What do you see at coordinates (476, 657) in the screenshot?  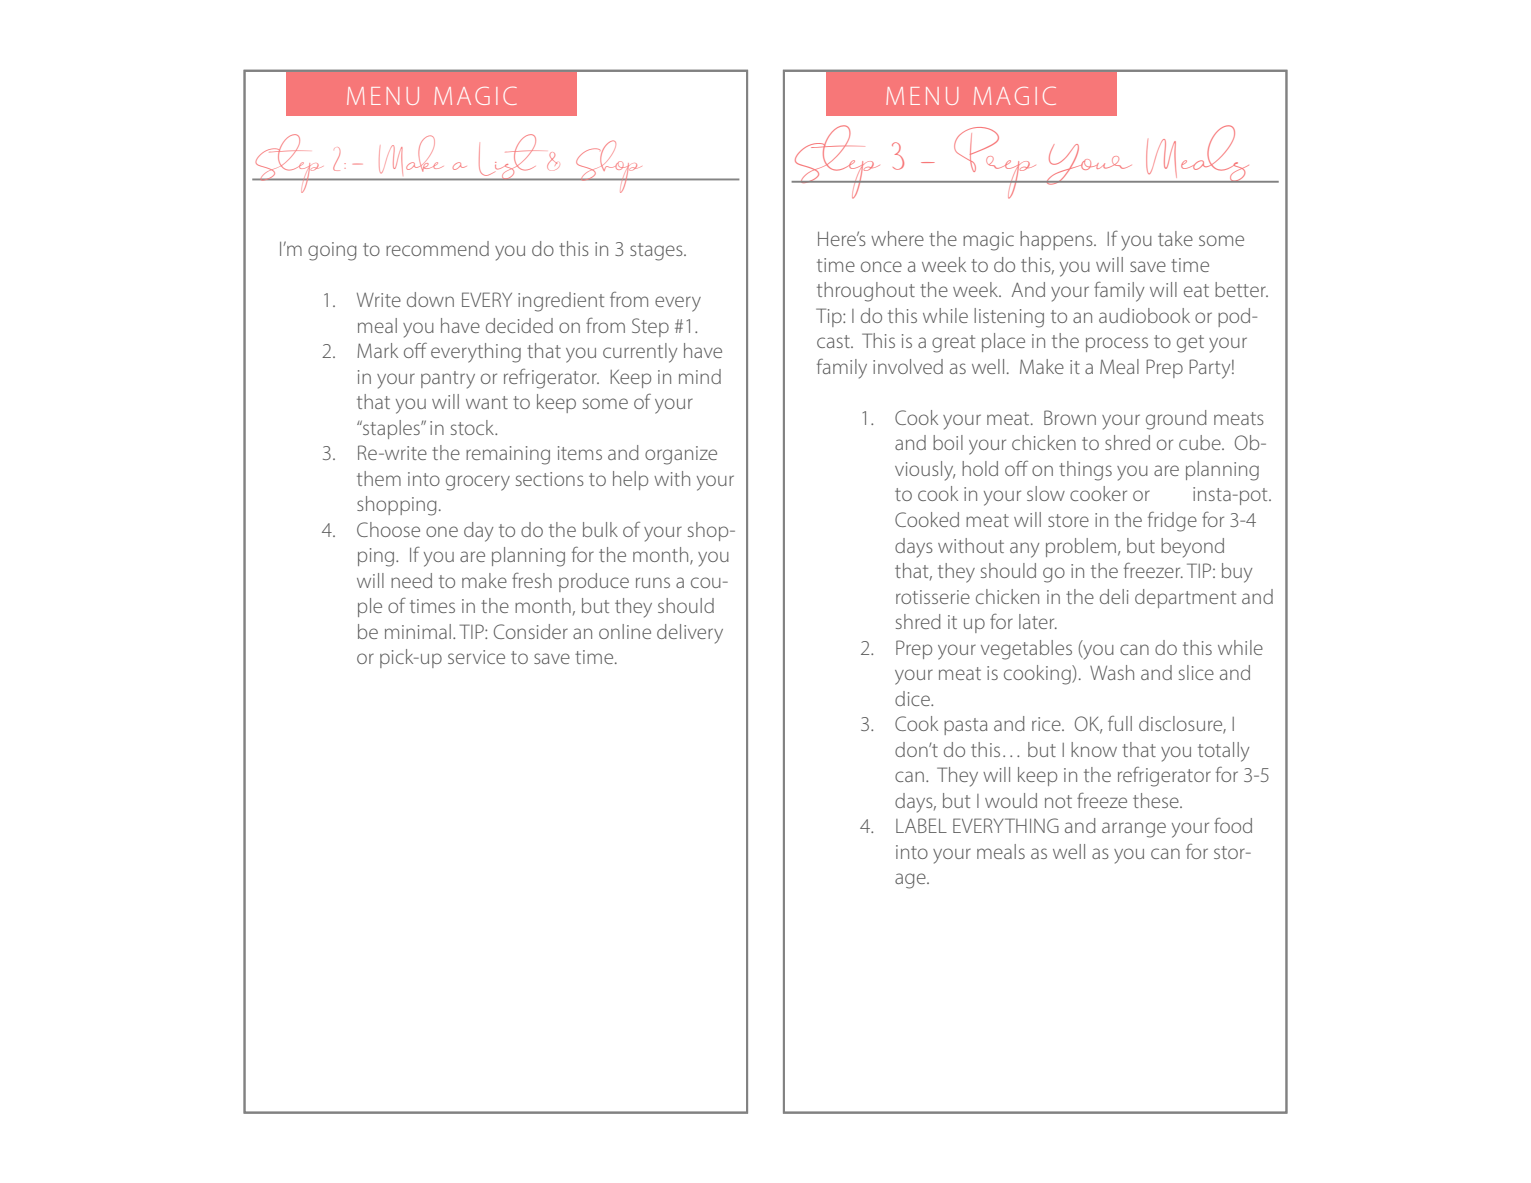 I see `service` at bounding box center [476, 657].
